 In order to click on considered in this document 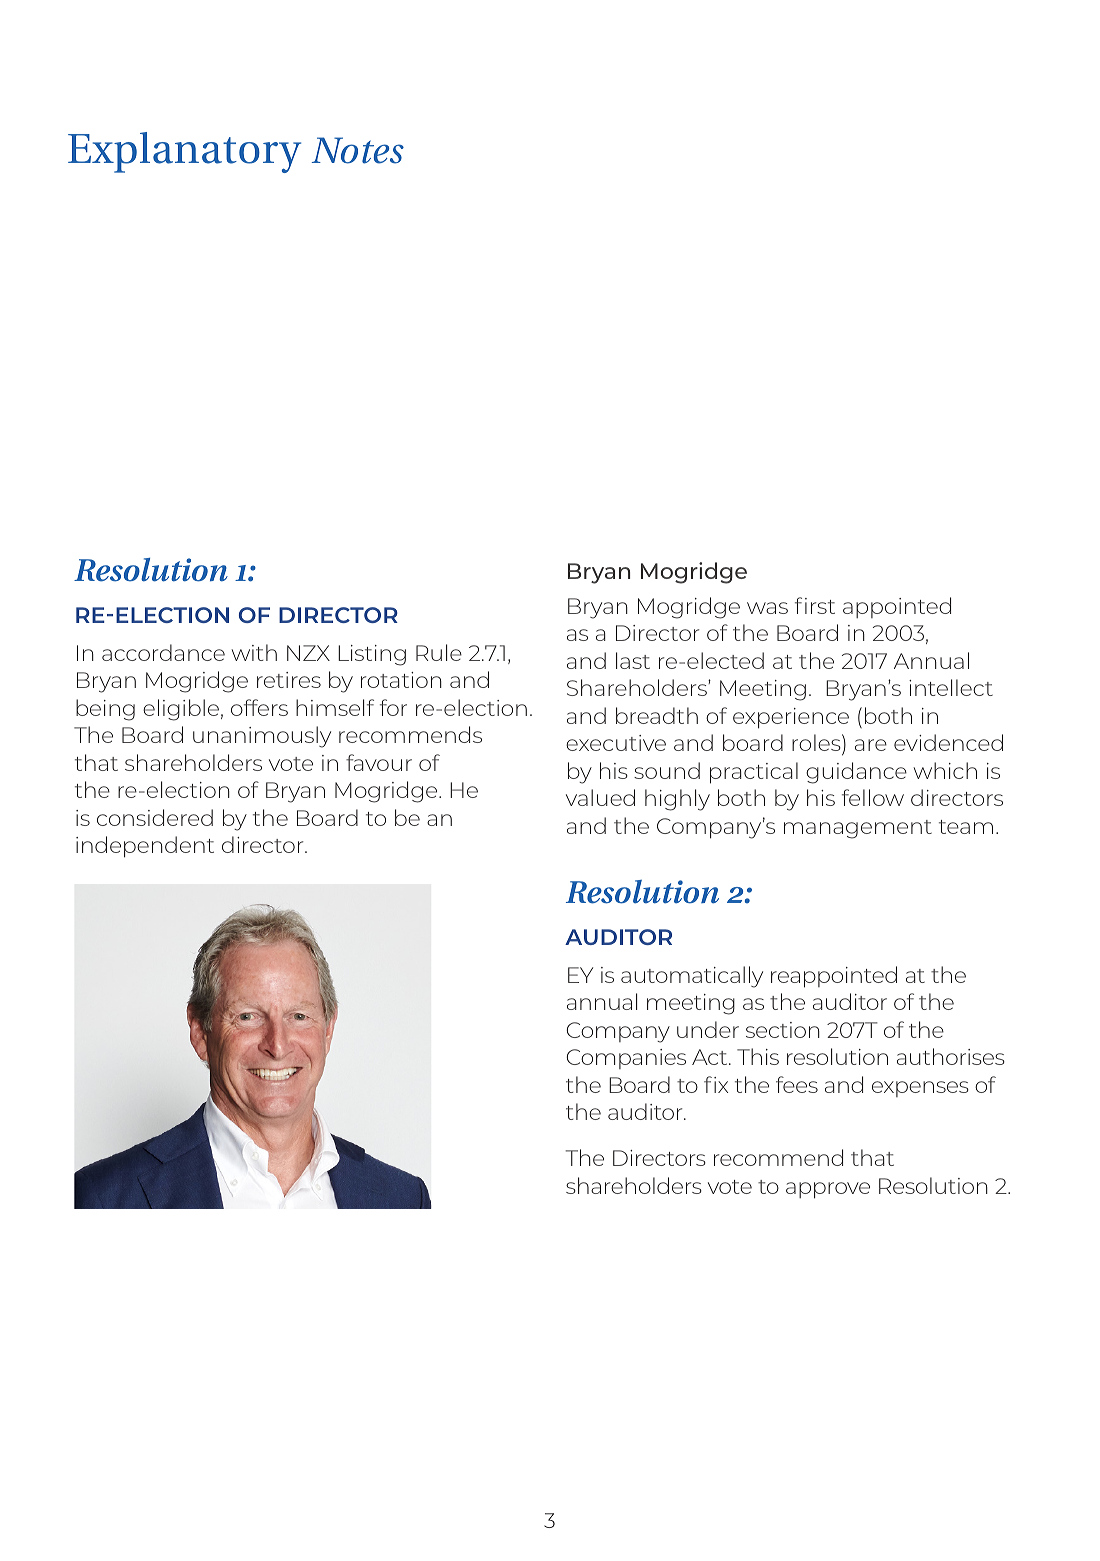, I will do `click(155, 817)`.
